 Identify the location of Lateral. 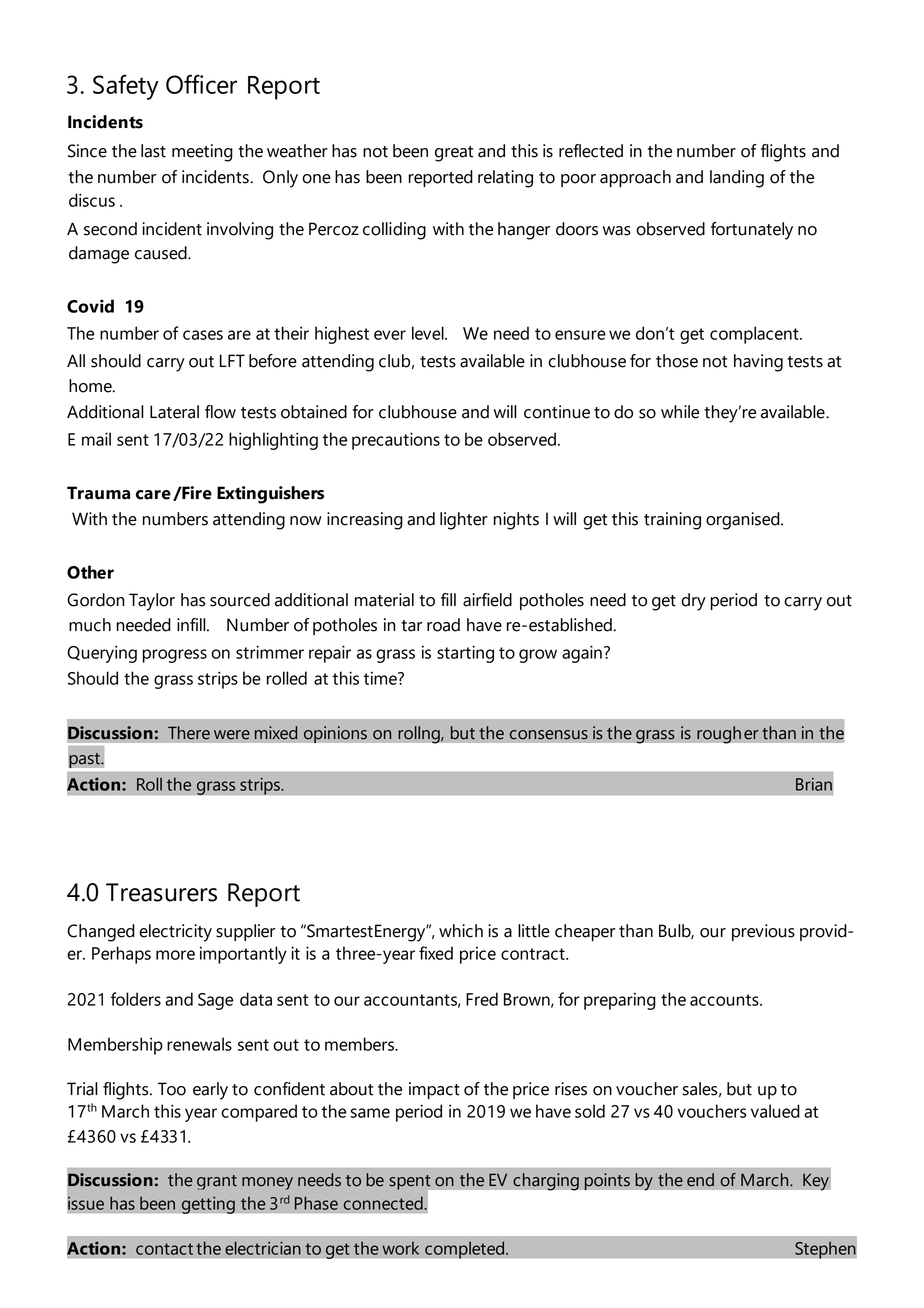
(174, 412).
